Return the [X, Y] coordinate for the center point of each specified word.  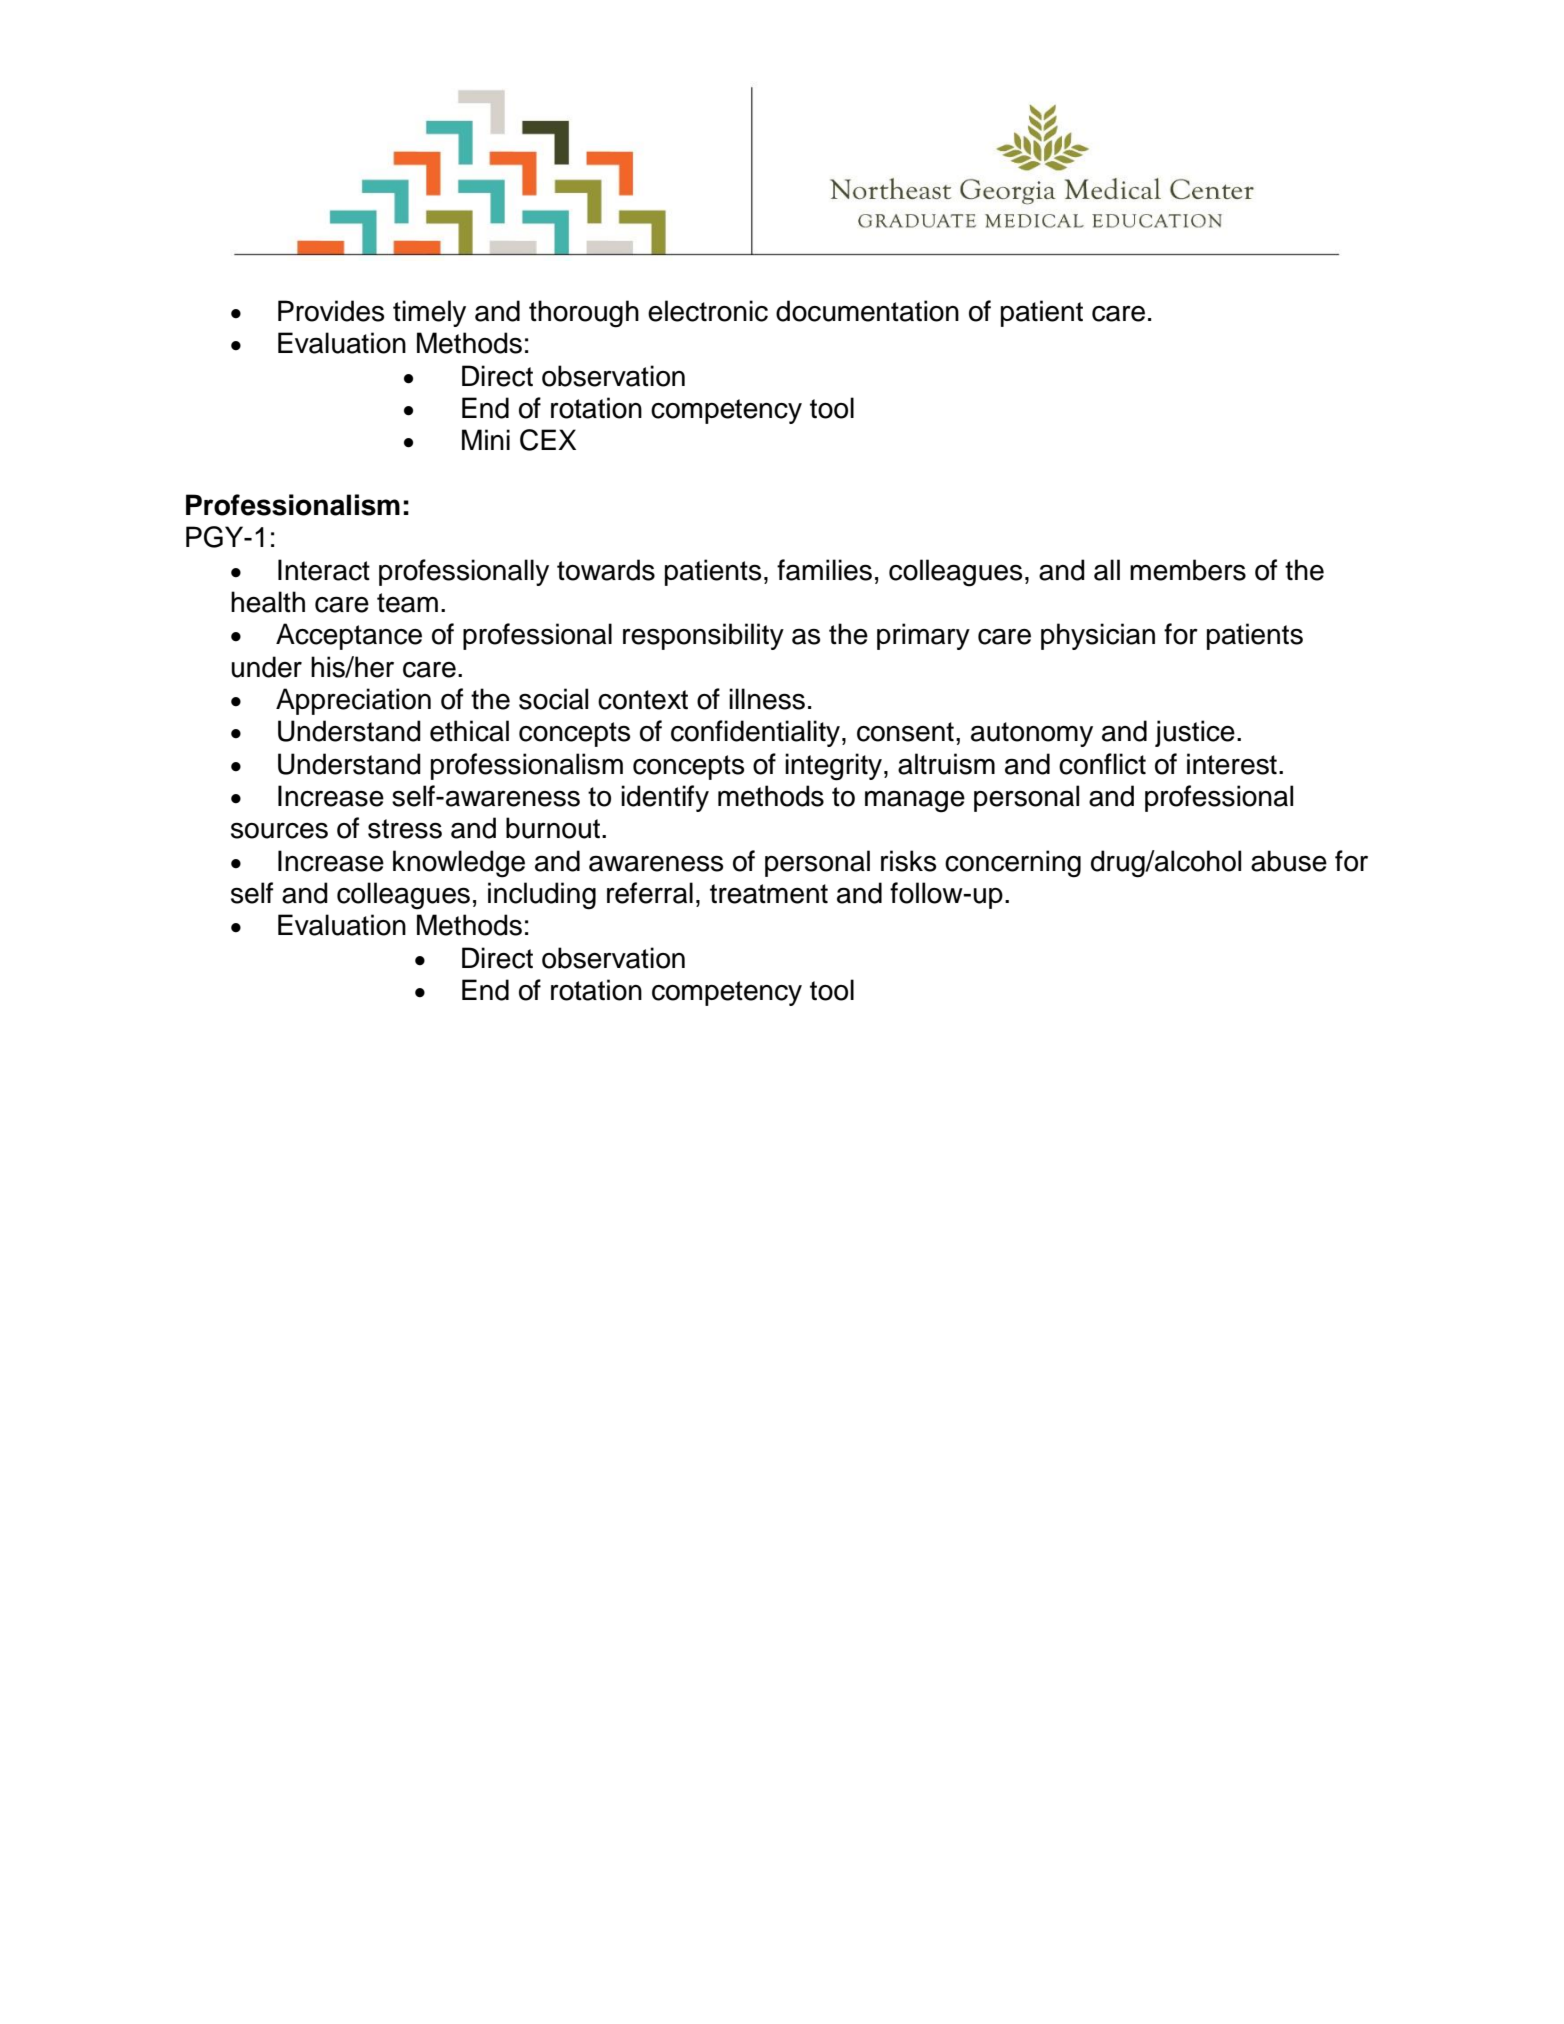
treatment [769, 894]
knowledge [459, 864]
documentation [867, 311]
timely [429, 313]
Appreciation [353, 701]
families [824, 570]
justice [1195, 733]
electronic [708, 311]
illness [767, 699]
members [1188, 570]
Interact [324, 570]
